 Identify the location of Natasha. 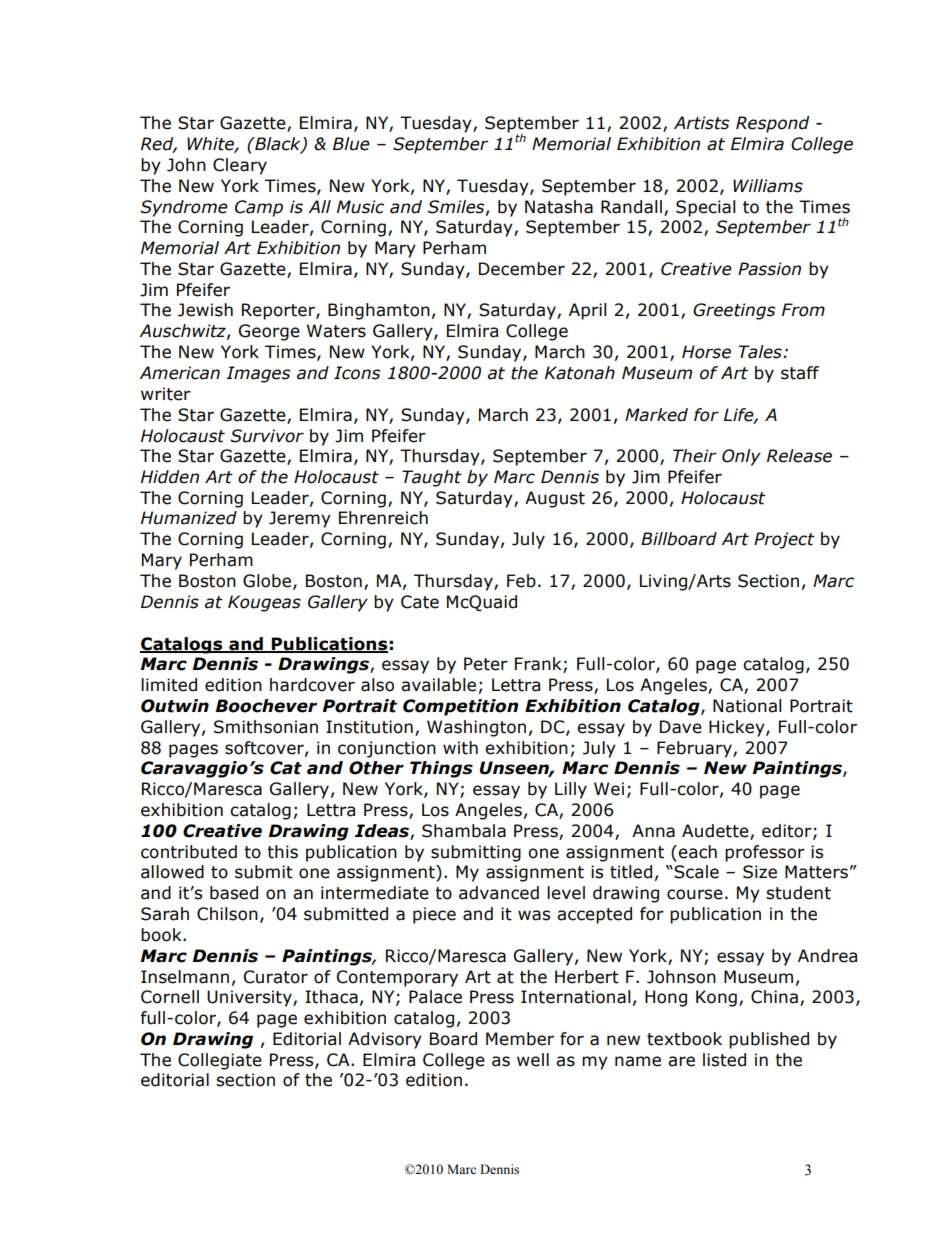
(559, 207).
